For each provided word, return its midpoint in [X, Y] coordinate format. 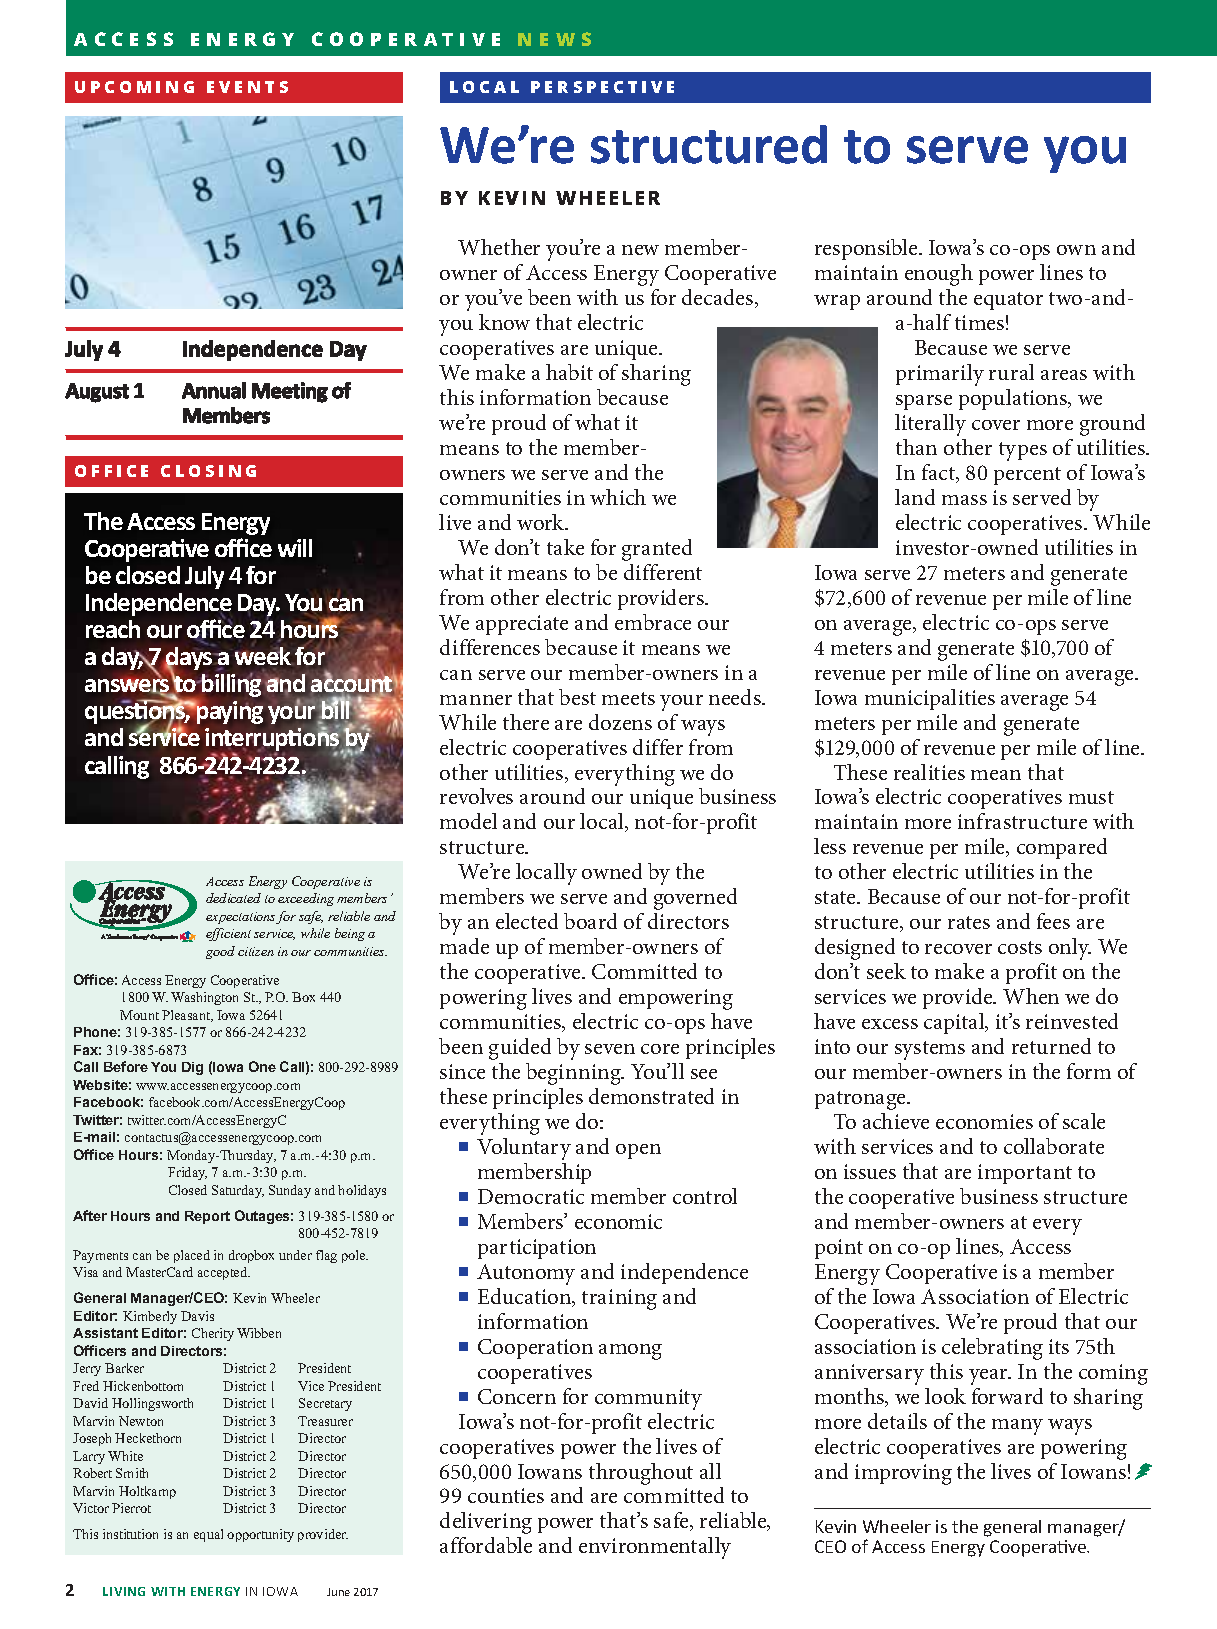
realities [929, 772]
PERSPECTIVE [602, 87]
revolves [476, 796]
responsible [867, 249]
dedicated [233, 898]
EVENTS [247, 87]
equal [208, 1535]
